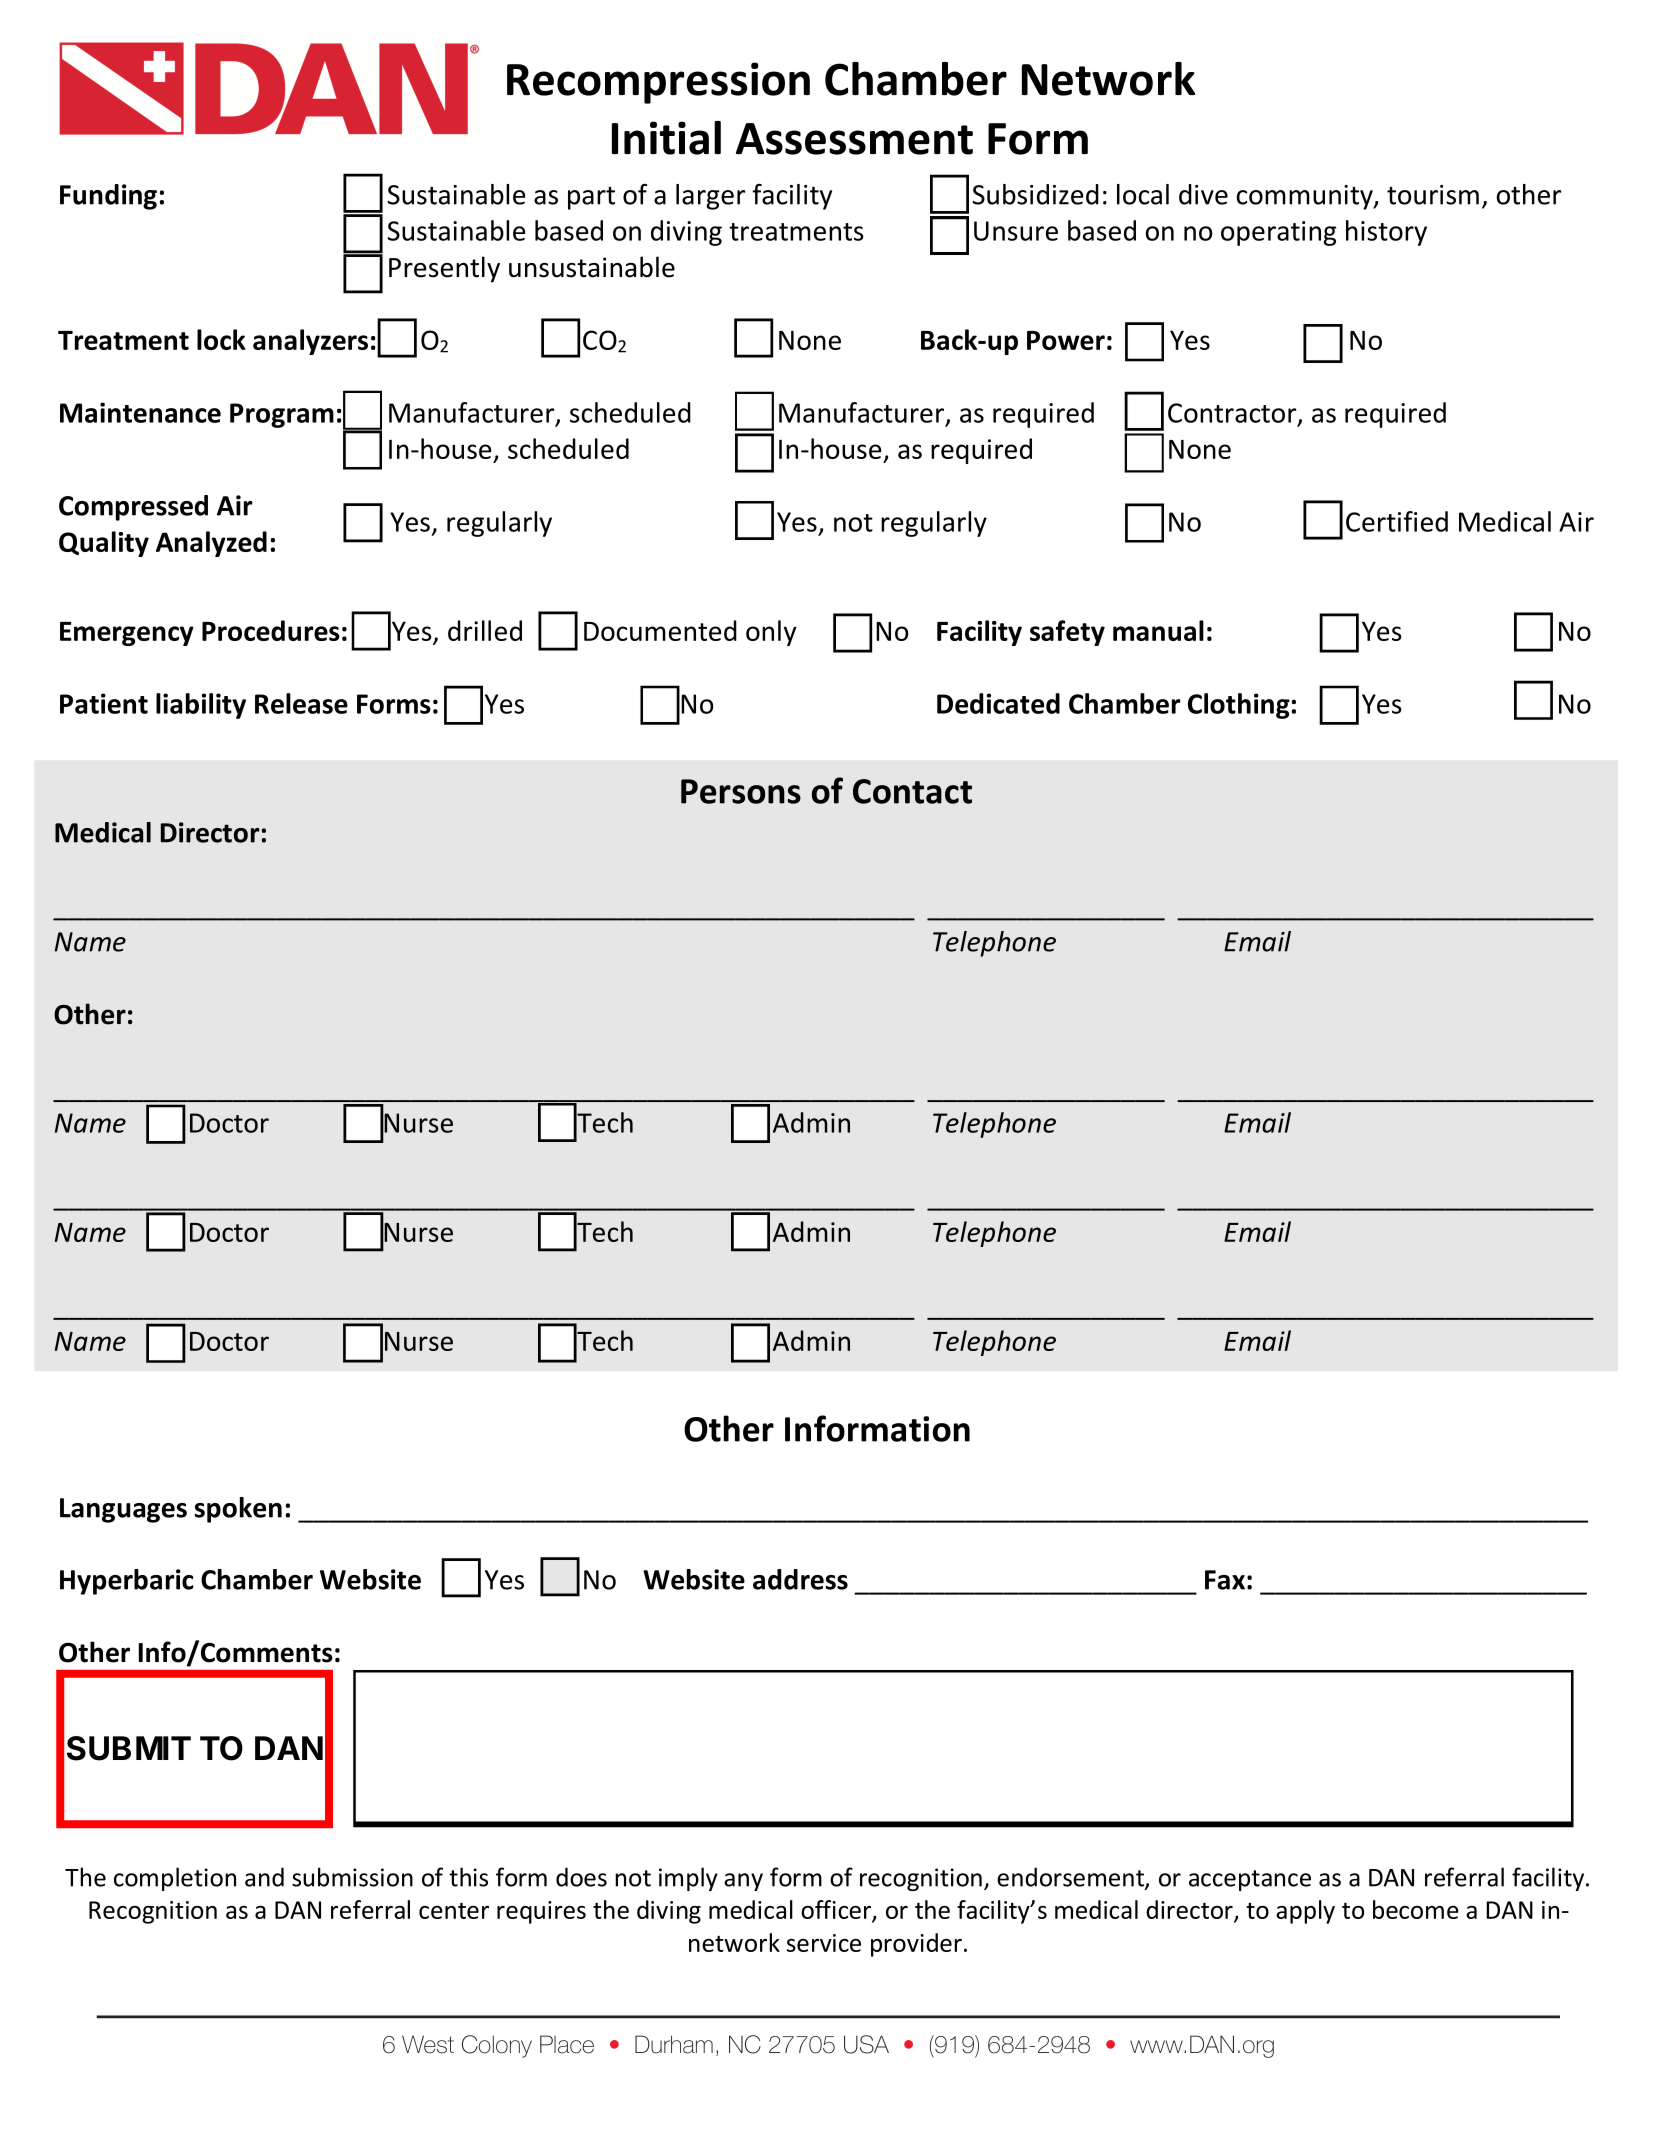 Image resolution: width=1657 pixels, height=2144 pixels. What do you see at coordinates (1239, 706) in the document?
I see `Clothing` at bounding box center [1239, 706].
